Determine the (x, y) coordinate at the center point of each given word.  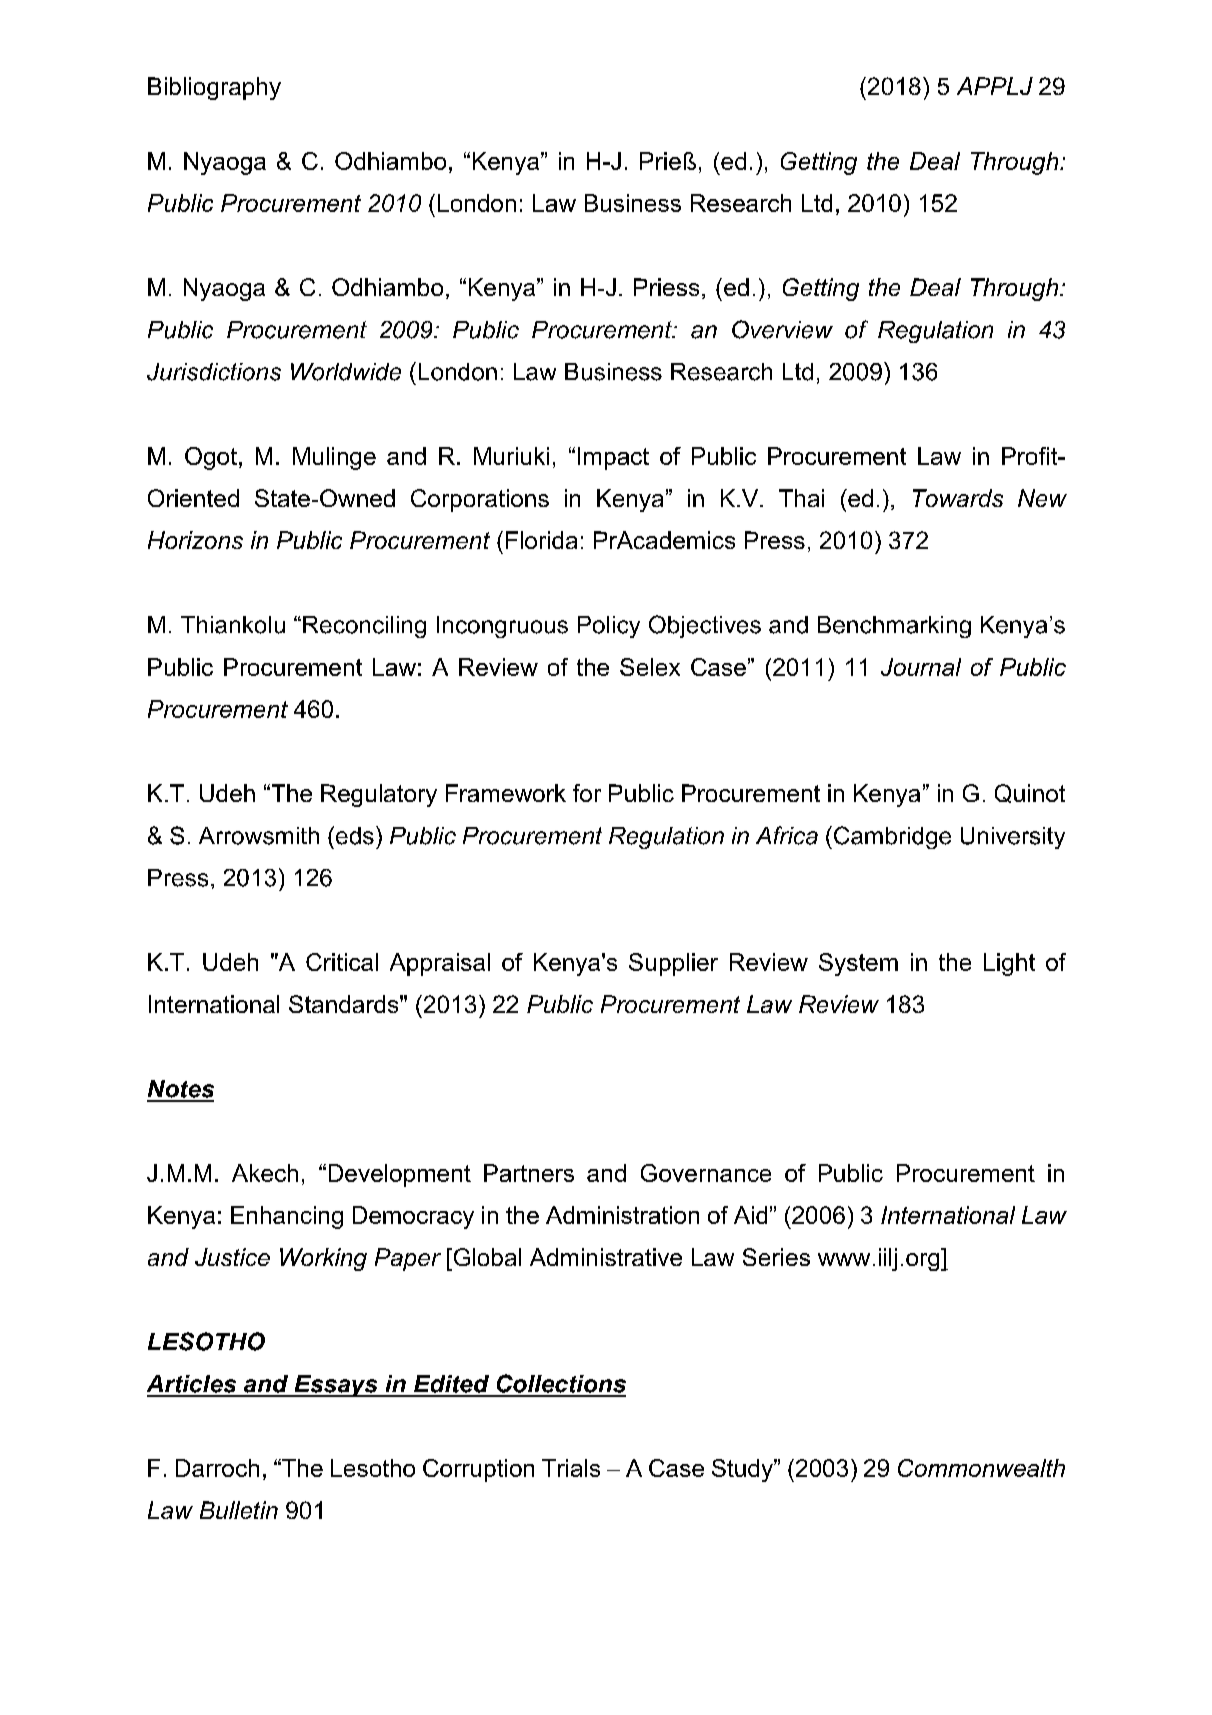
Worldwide (346, 372)
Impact (613, 458)
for (587, 793)
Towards (958, 498)
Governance (706, 1173)
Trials (571, 1468)
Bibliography (214, 88)
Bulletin (239, 1510)
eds (353, 835)
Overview (782, 329)
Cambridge (892, 837)
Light (1009, 964)
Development (400, 1175)
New (1042, 498)
